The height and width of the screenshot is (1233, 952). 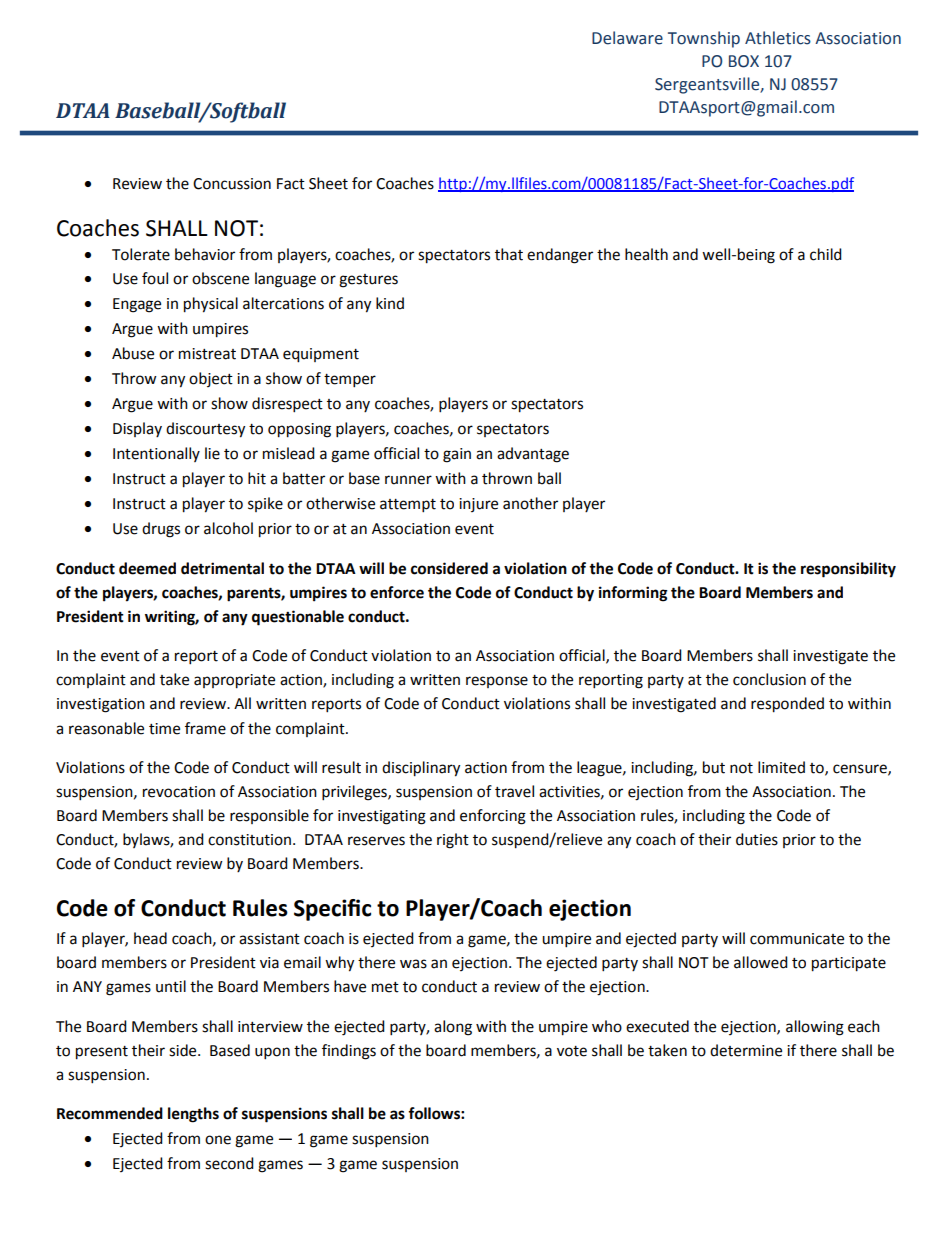 What do you see at coordinates (232, 184) in the screenshot?
I see `Concussion` at bounding box center [232, 184].
